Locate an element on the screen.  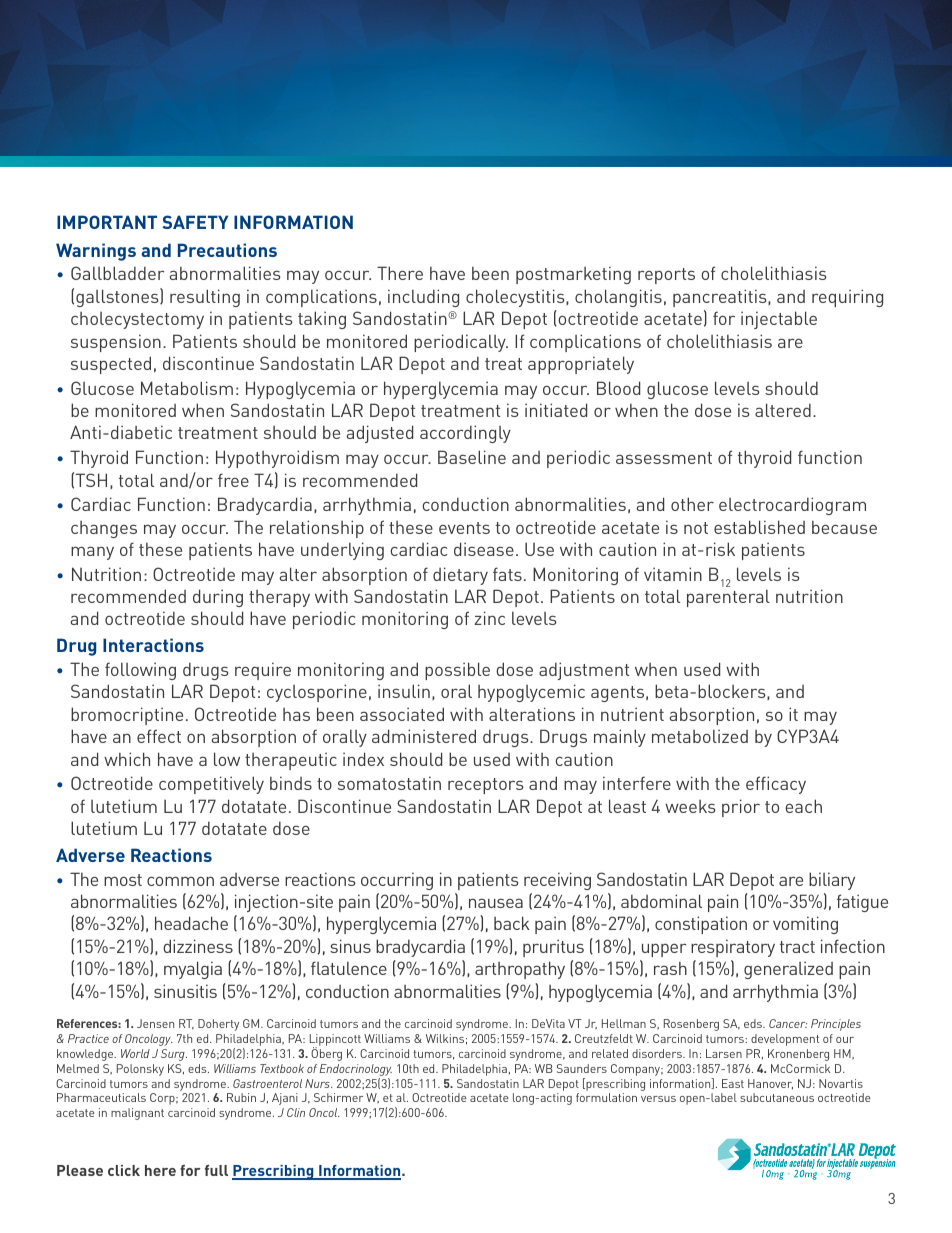
pancreatitis is located at coordinates (721, 298).
